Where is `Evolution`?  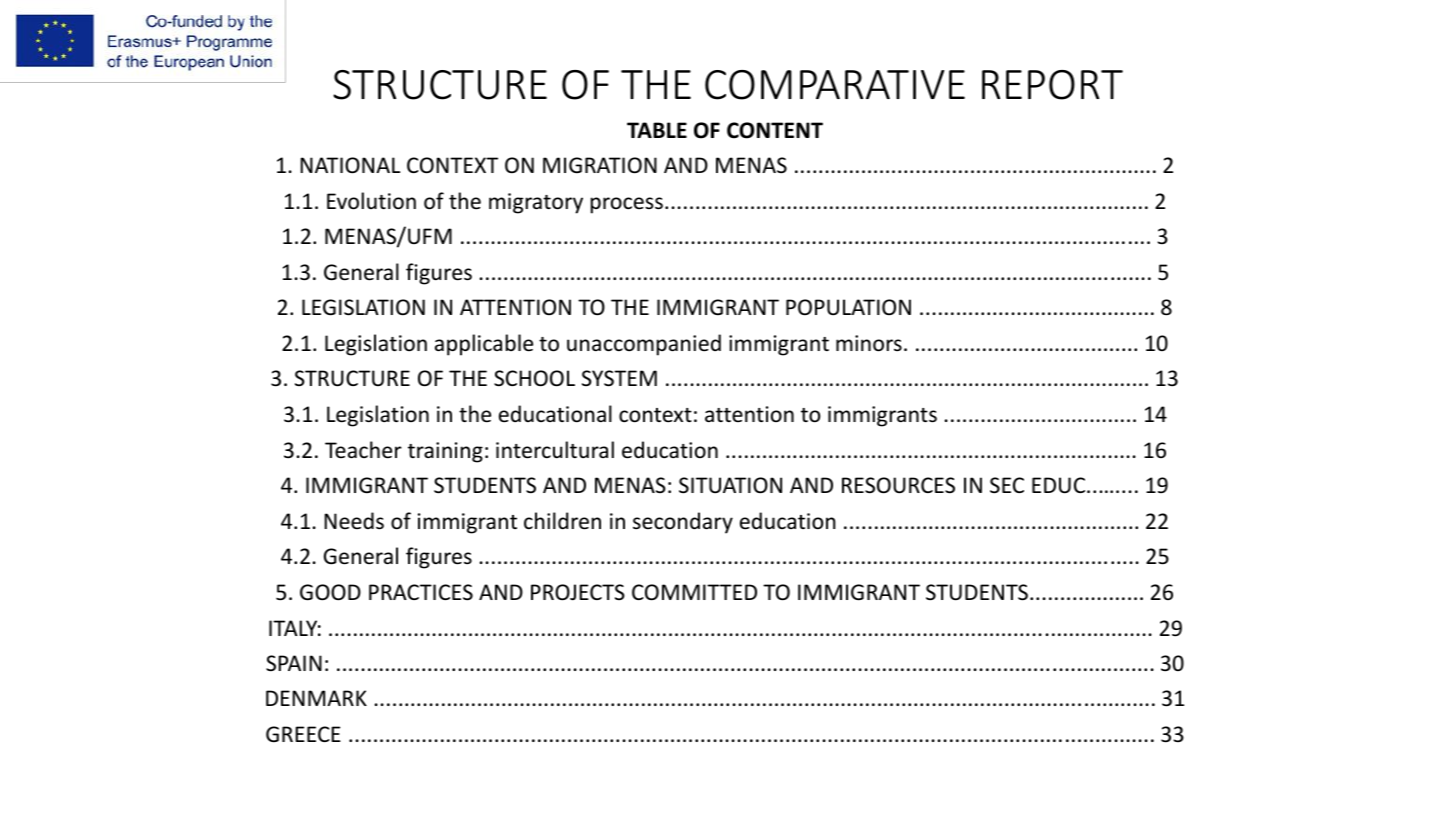 Evolution is located at coordinates (371, 201).
